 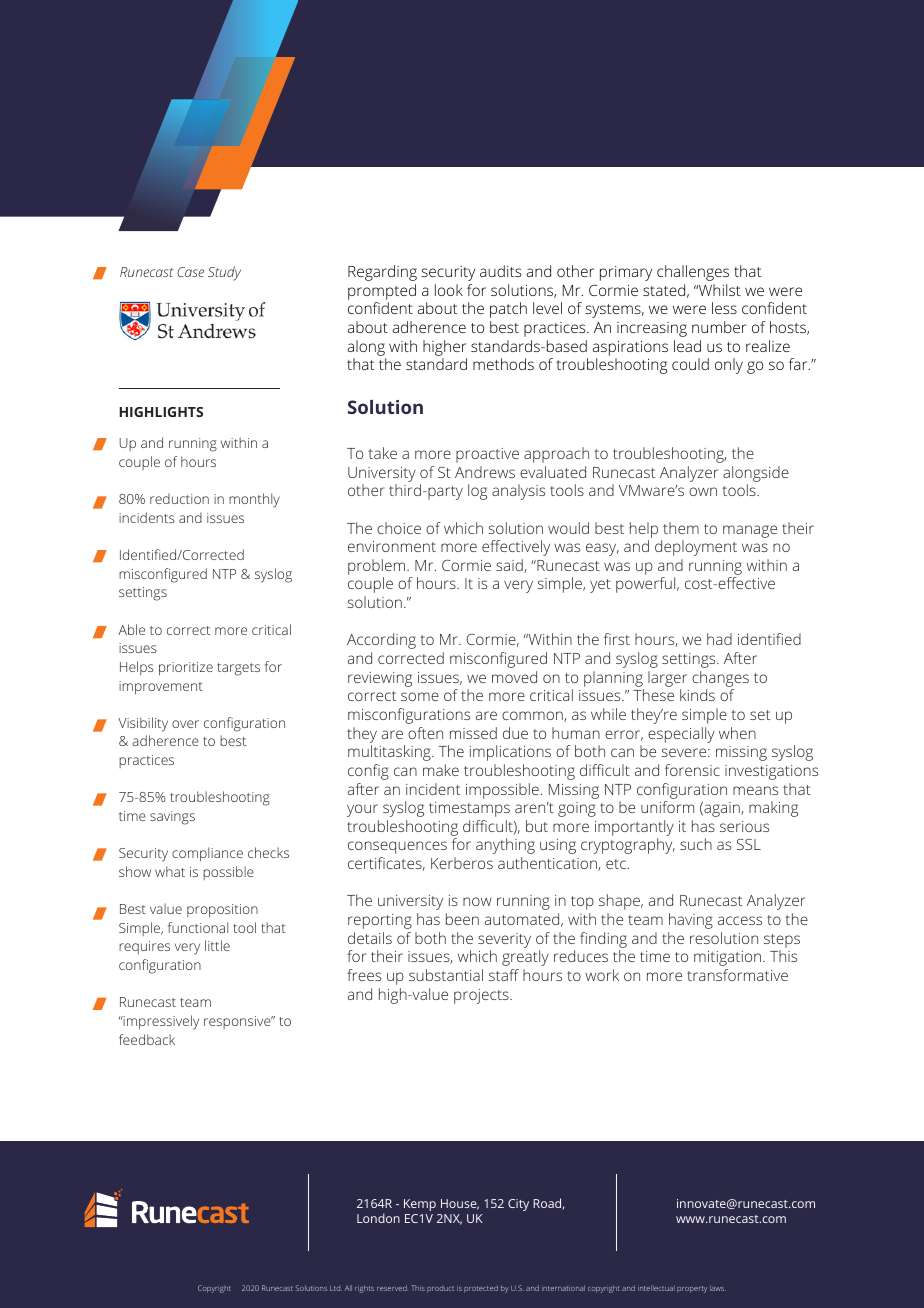 I want to click on reduction, so click(x=179, y=498).
